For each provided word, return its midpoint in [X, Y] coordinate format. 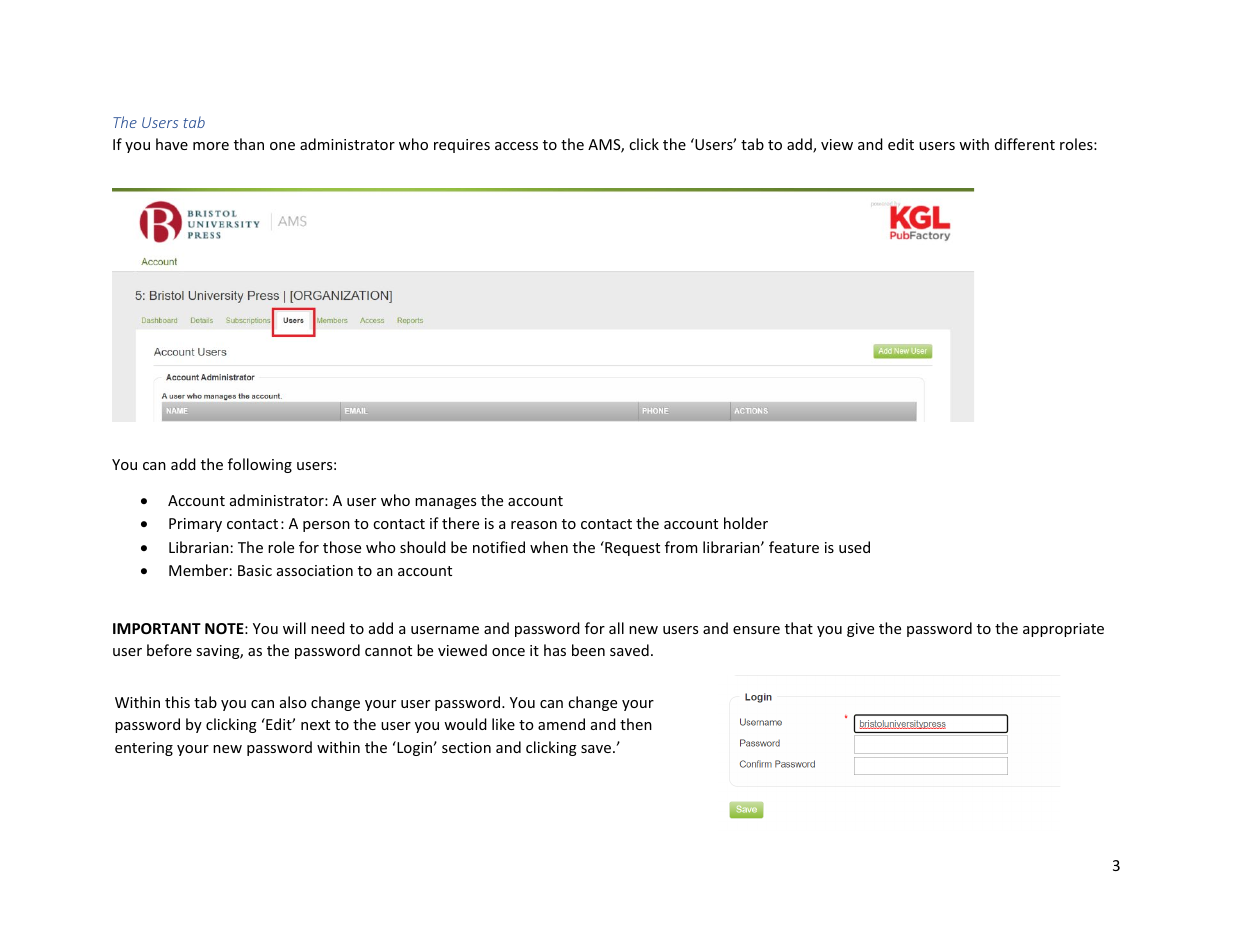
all [616, 628]
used [854, 547]
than [249, 144]
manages [445, 503]
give [860, 630]
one [282, 146]
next [315, 725]
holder [746, 523]
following [260, 465]
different [1025, 144]
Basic [255, 570]
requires [462, 146]
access [516, 146]
